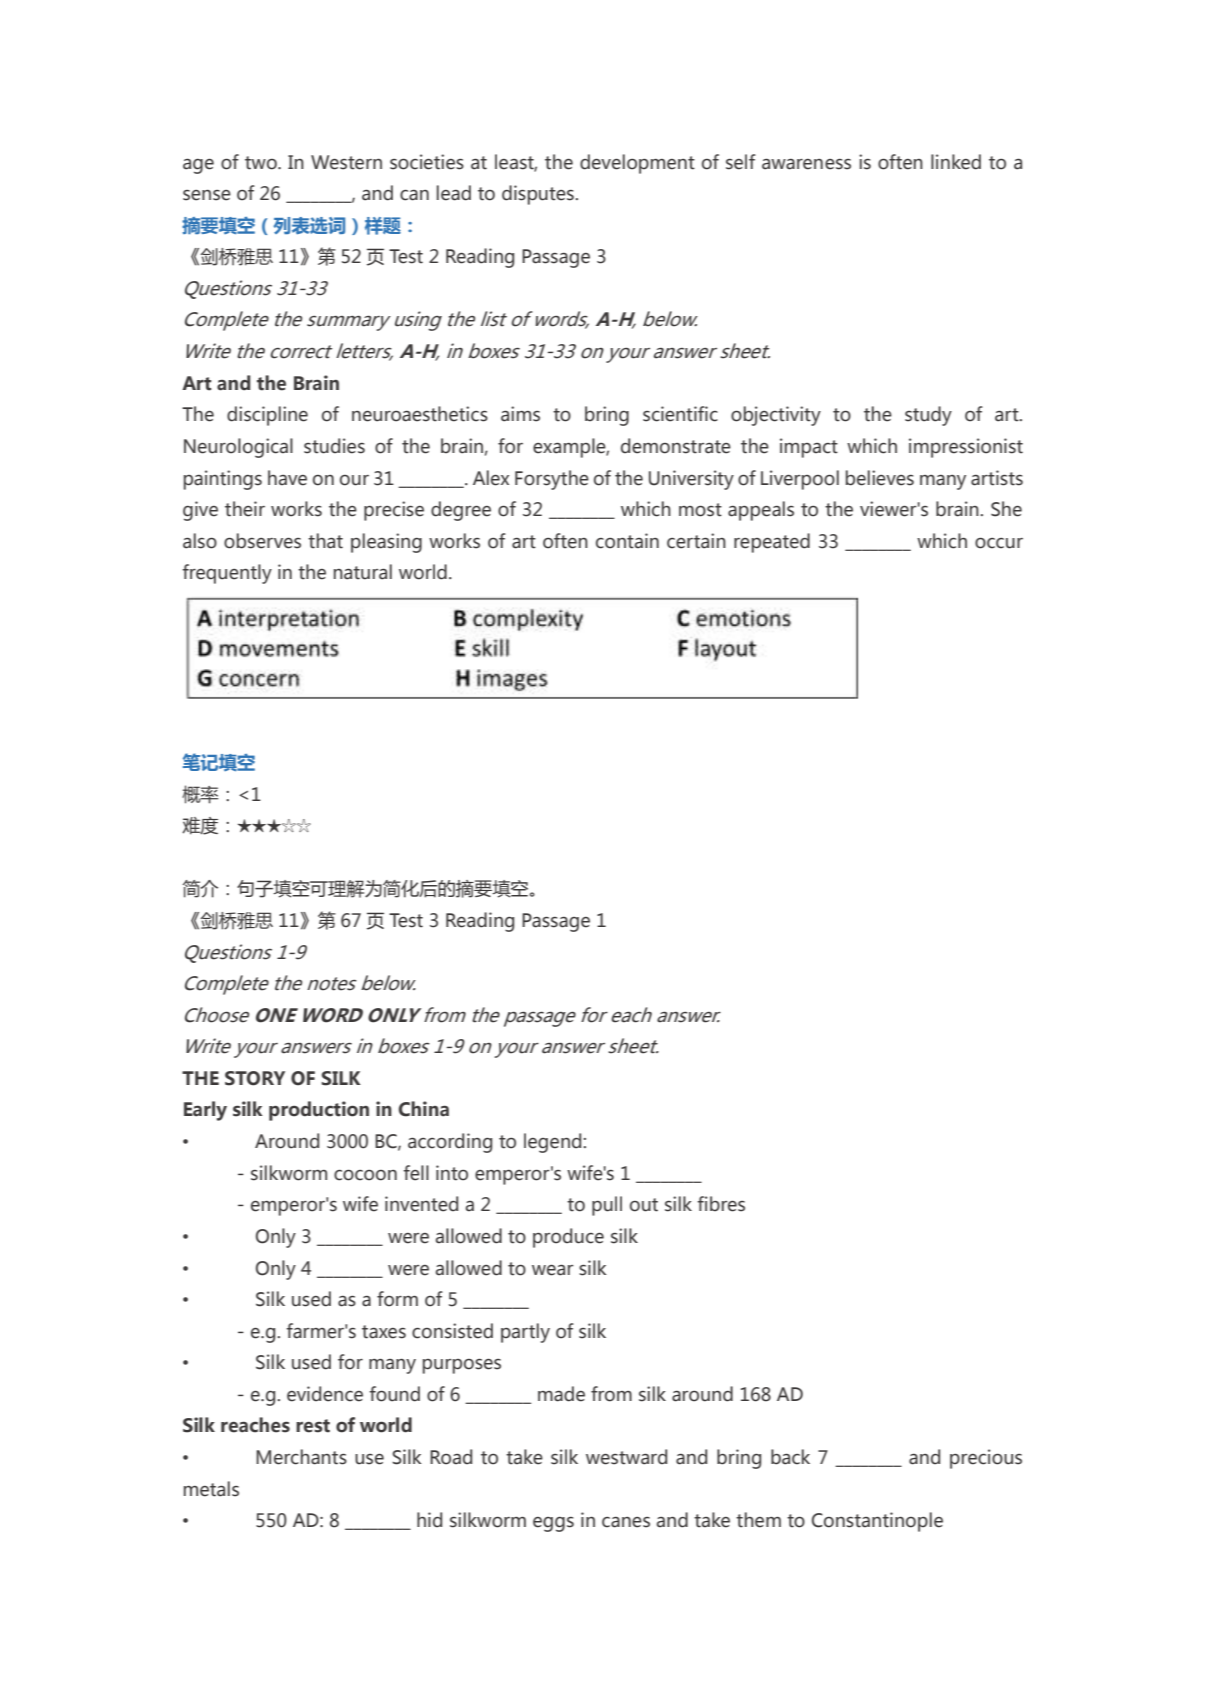 This page has width=1206, height=1705. Describe the element at coordinates (607, 1206) in the page. I see `pull` at that location.
